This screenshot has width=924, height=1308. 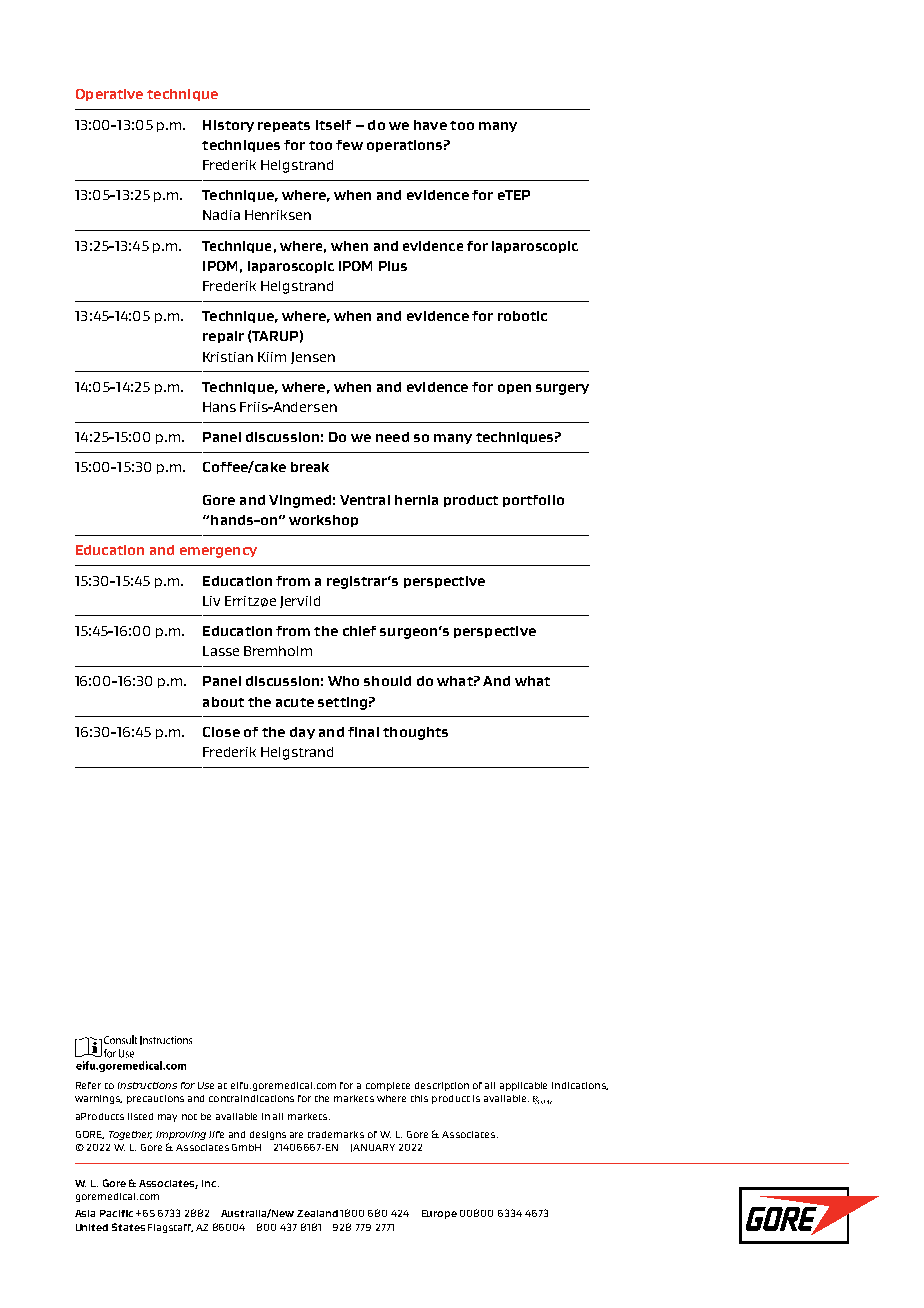 What do you see at coordinates (218, 552) in the screenshot?
I see `emergency` at bounding box center [218, 552].
